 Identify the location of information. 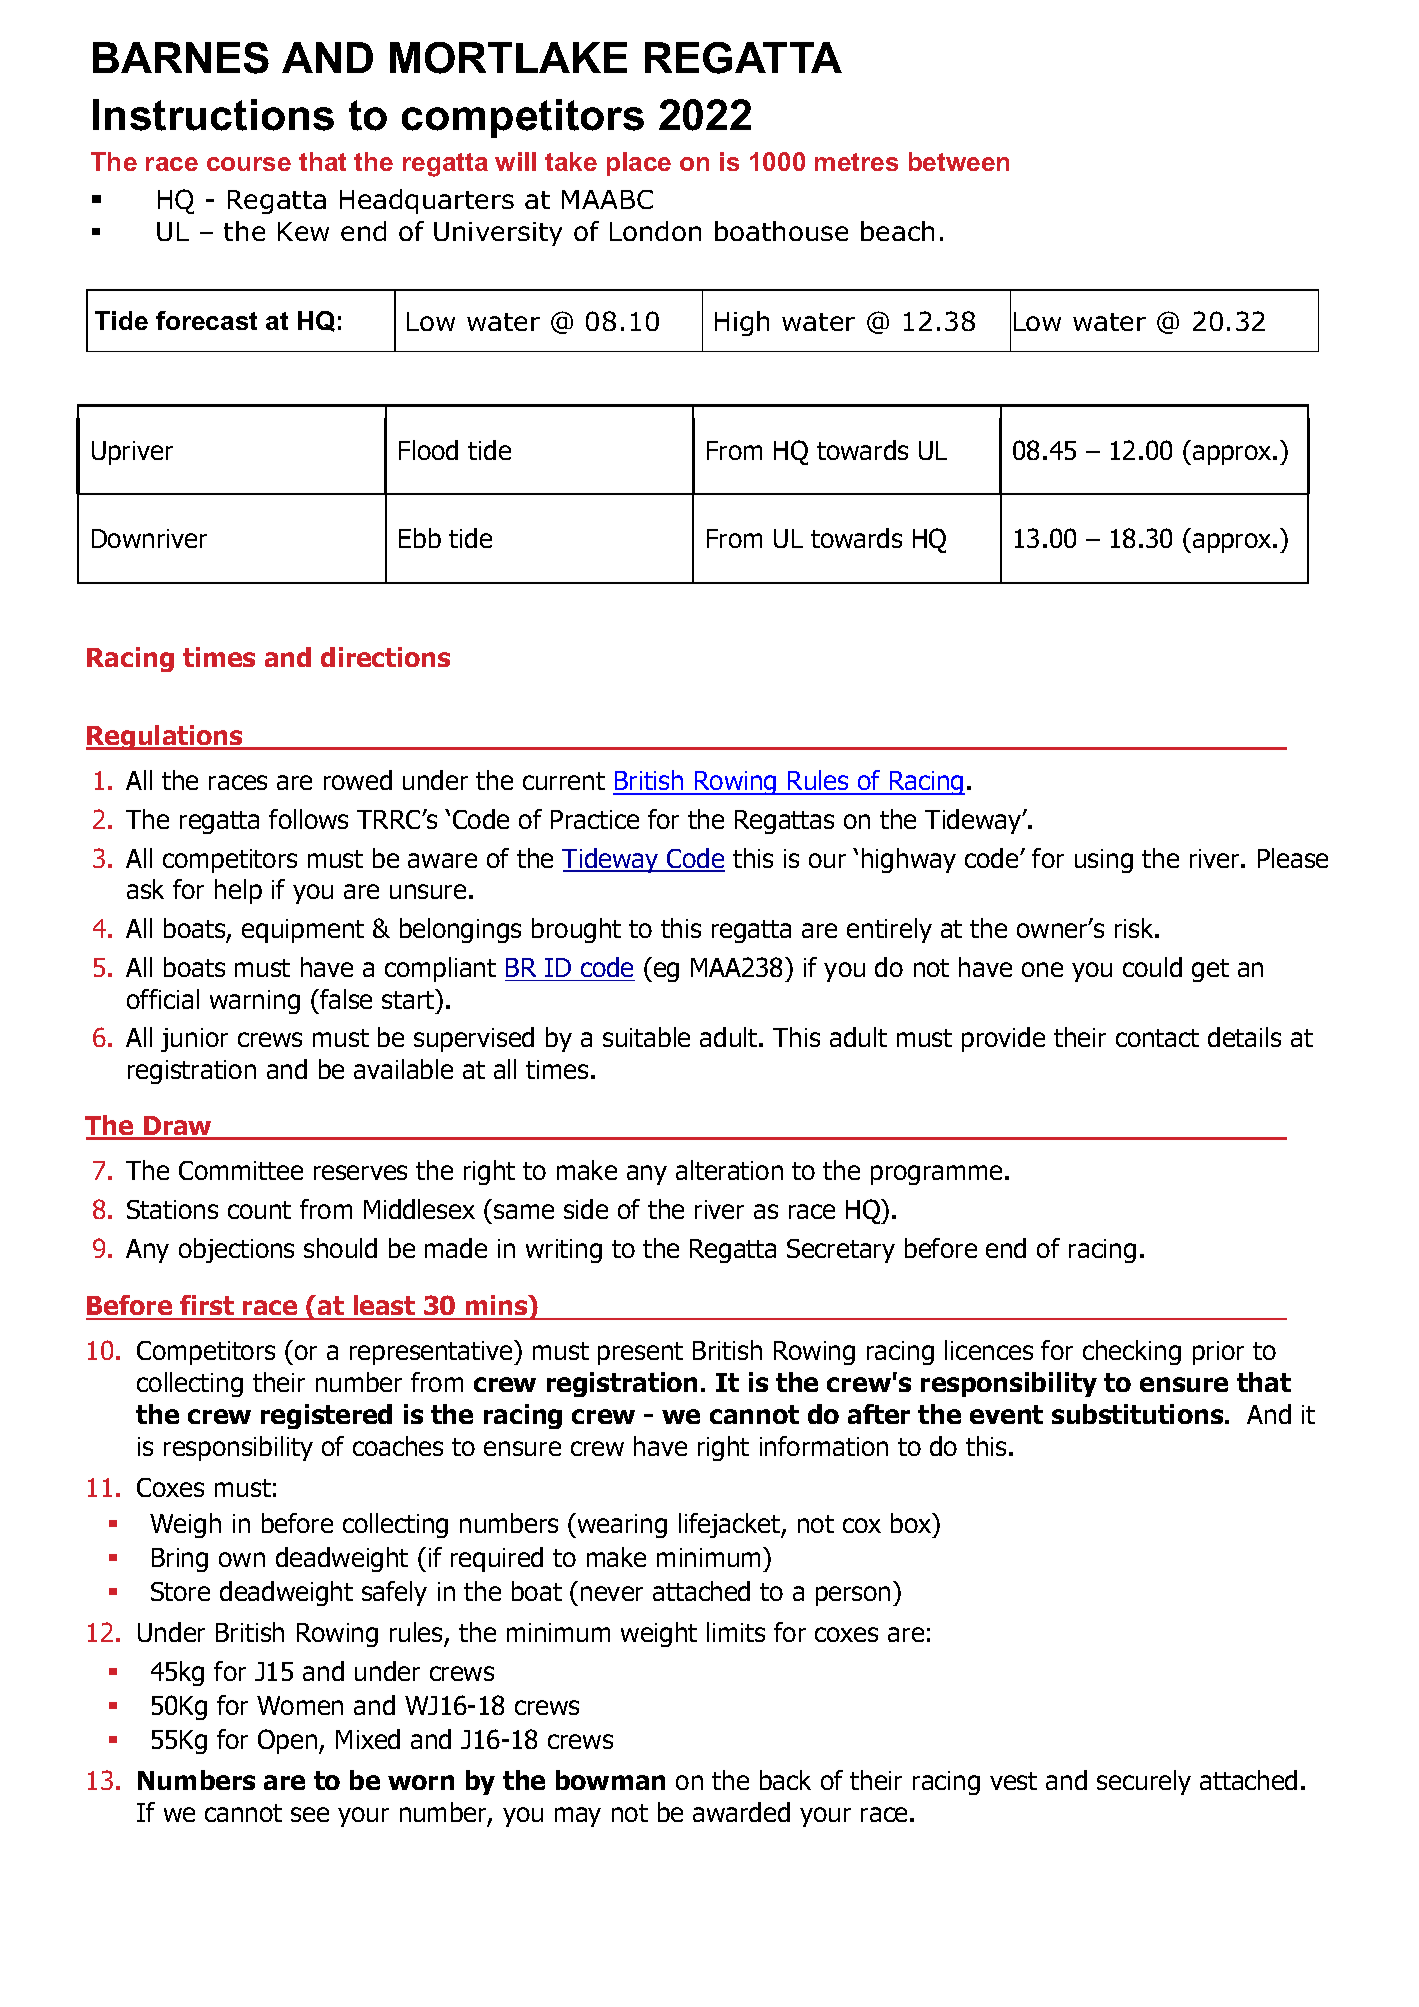
(824, 1446).
